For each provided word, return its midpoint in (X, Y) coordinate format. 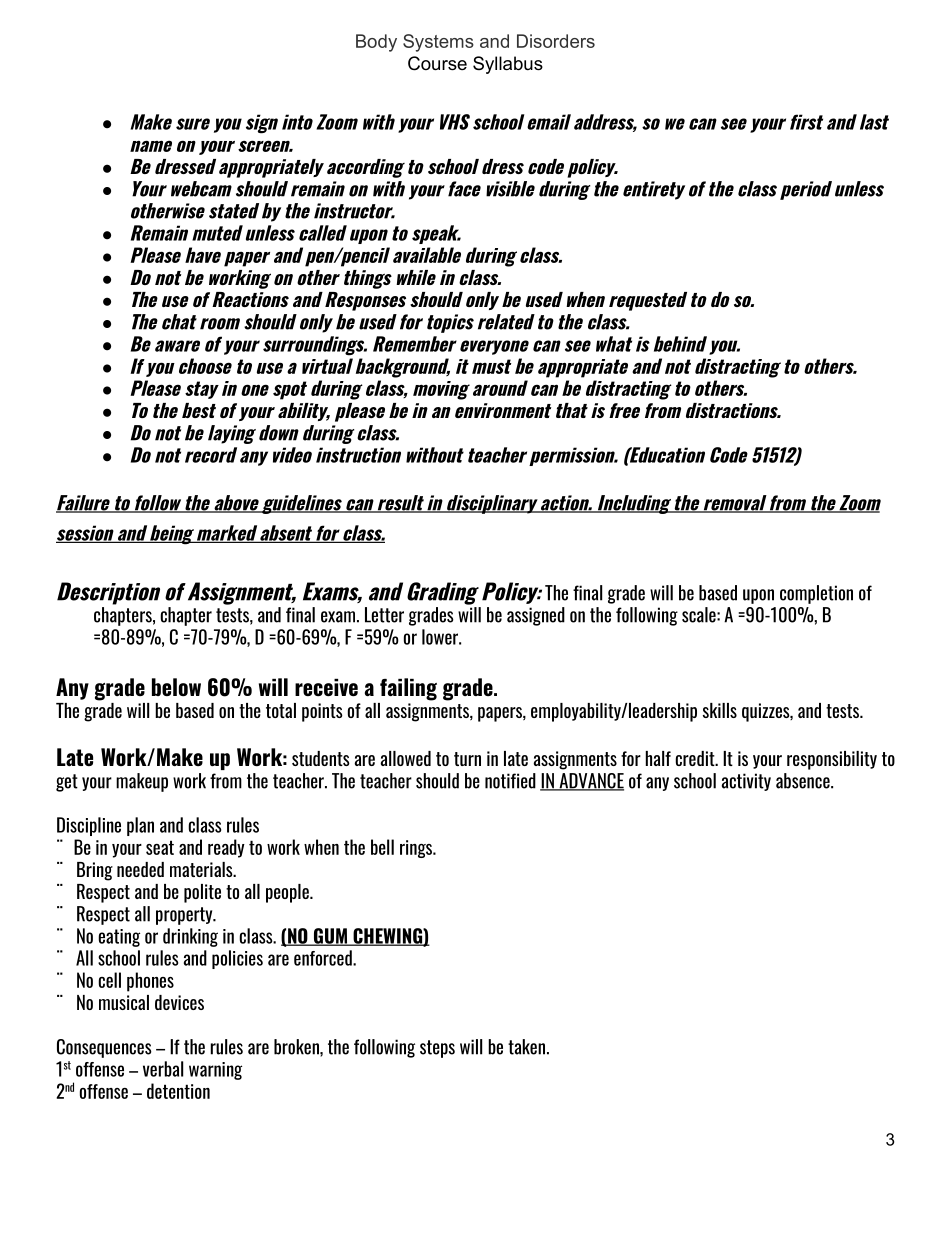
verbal (163, 1069)
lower (441, 637)
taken (526, 1047)
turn (467, 759)
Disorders (556, 41)
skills (720, 710)
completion (816, 594)
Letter (384, 615)
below (176, 687)
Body (376, 43)
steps (437, 1049)
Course (437, 63)
